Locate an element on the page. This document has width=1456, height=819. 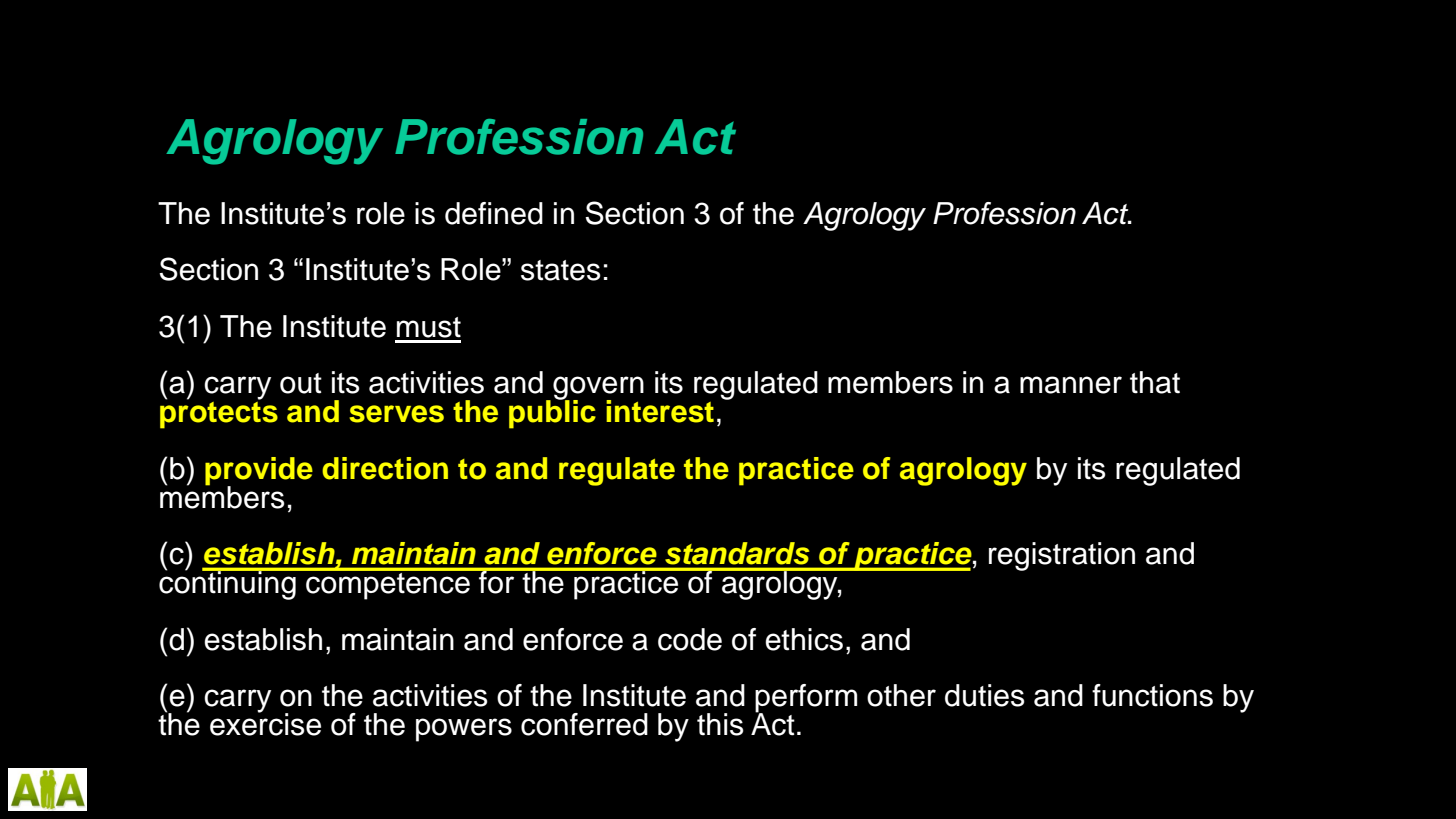
registration is located at coordinates (1062, 556).
